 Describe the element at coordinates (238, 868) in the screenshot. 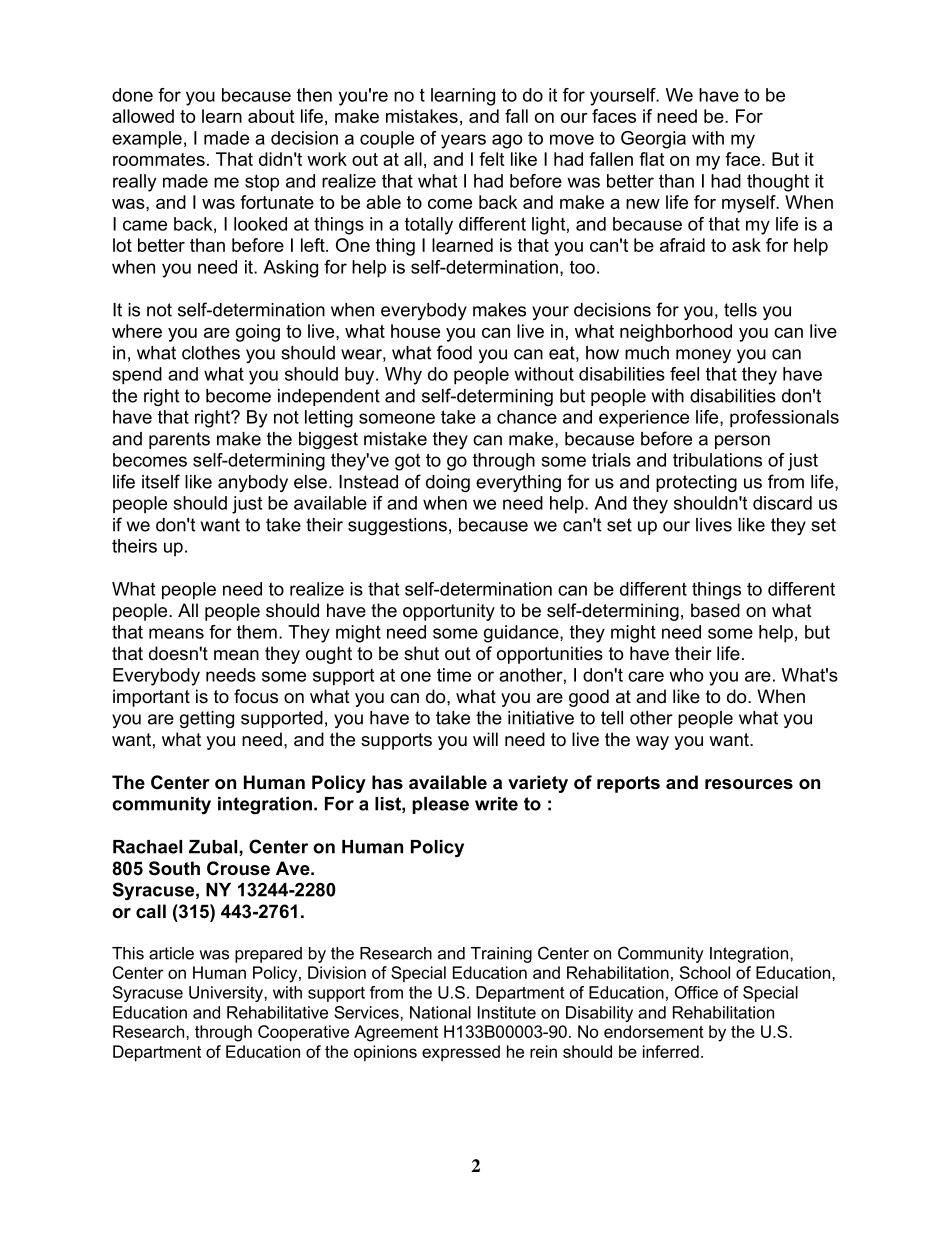

I see `Crouse` at that location.
